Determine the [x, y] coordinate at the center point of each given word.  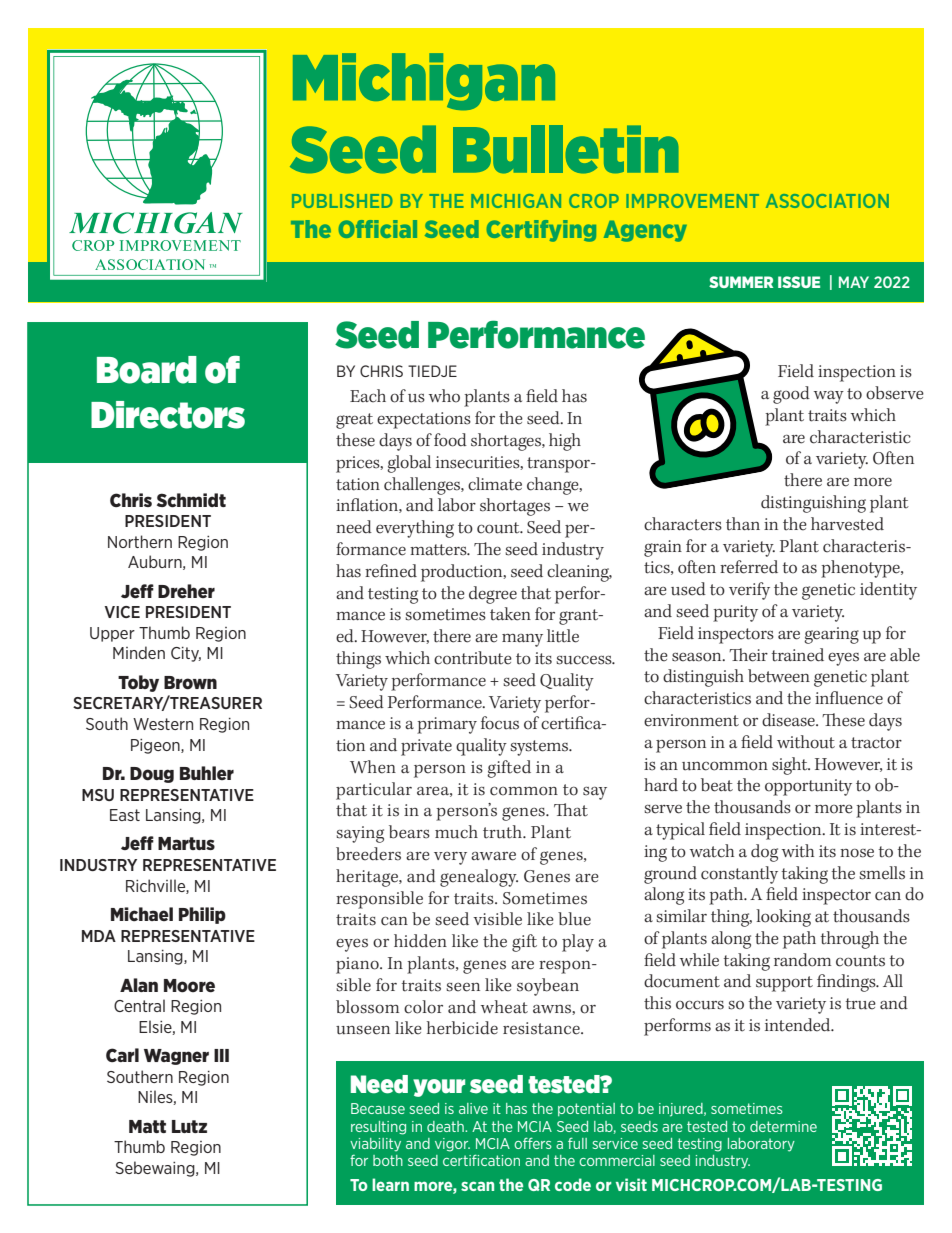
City [186, 654]
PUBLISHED [342, 201]
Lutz [189, 1126]
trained [798, 655]
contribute [473, 658]
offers [533, 1143]
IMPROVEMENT [692, 201]
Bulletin [566, 149]
